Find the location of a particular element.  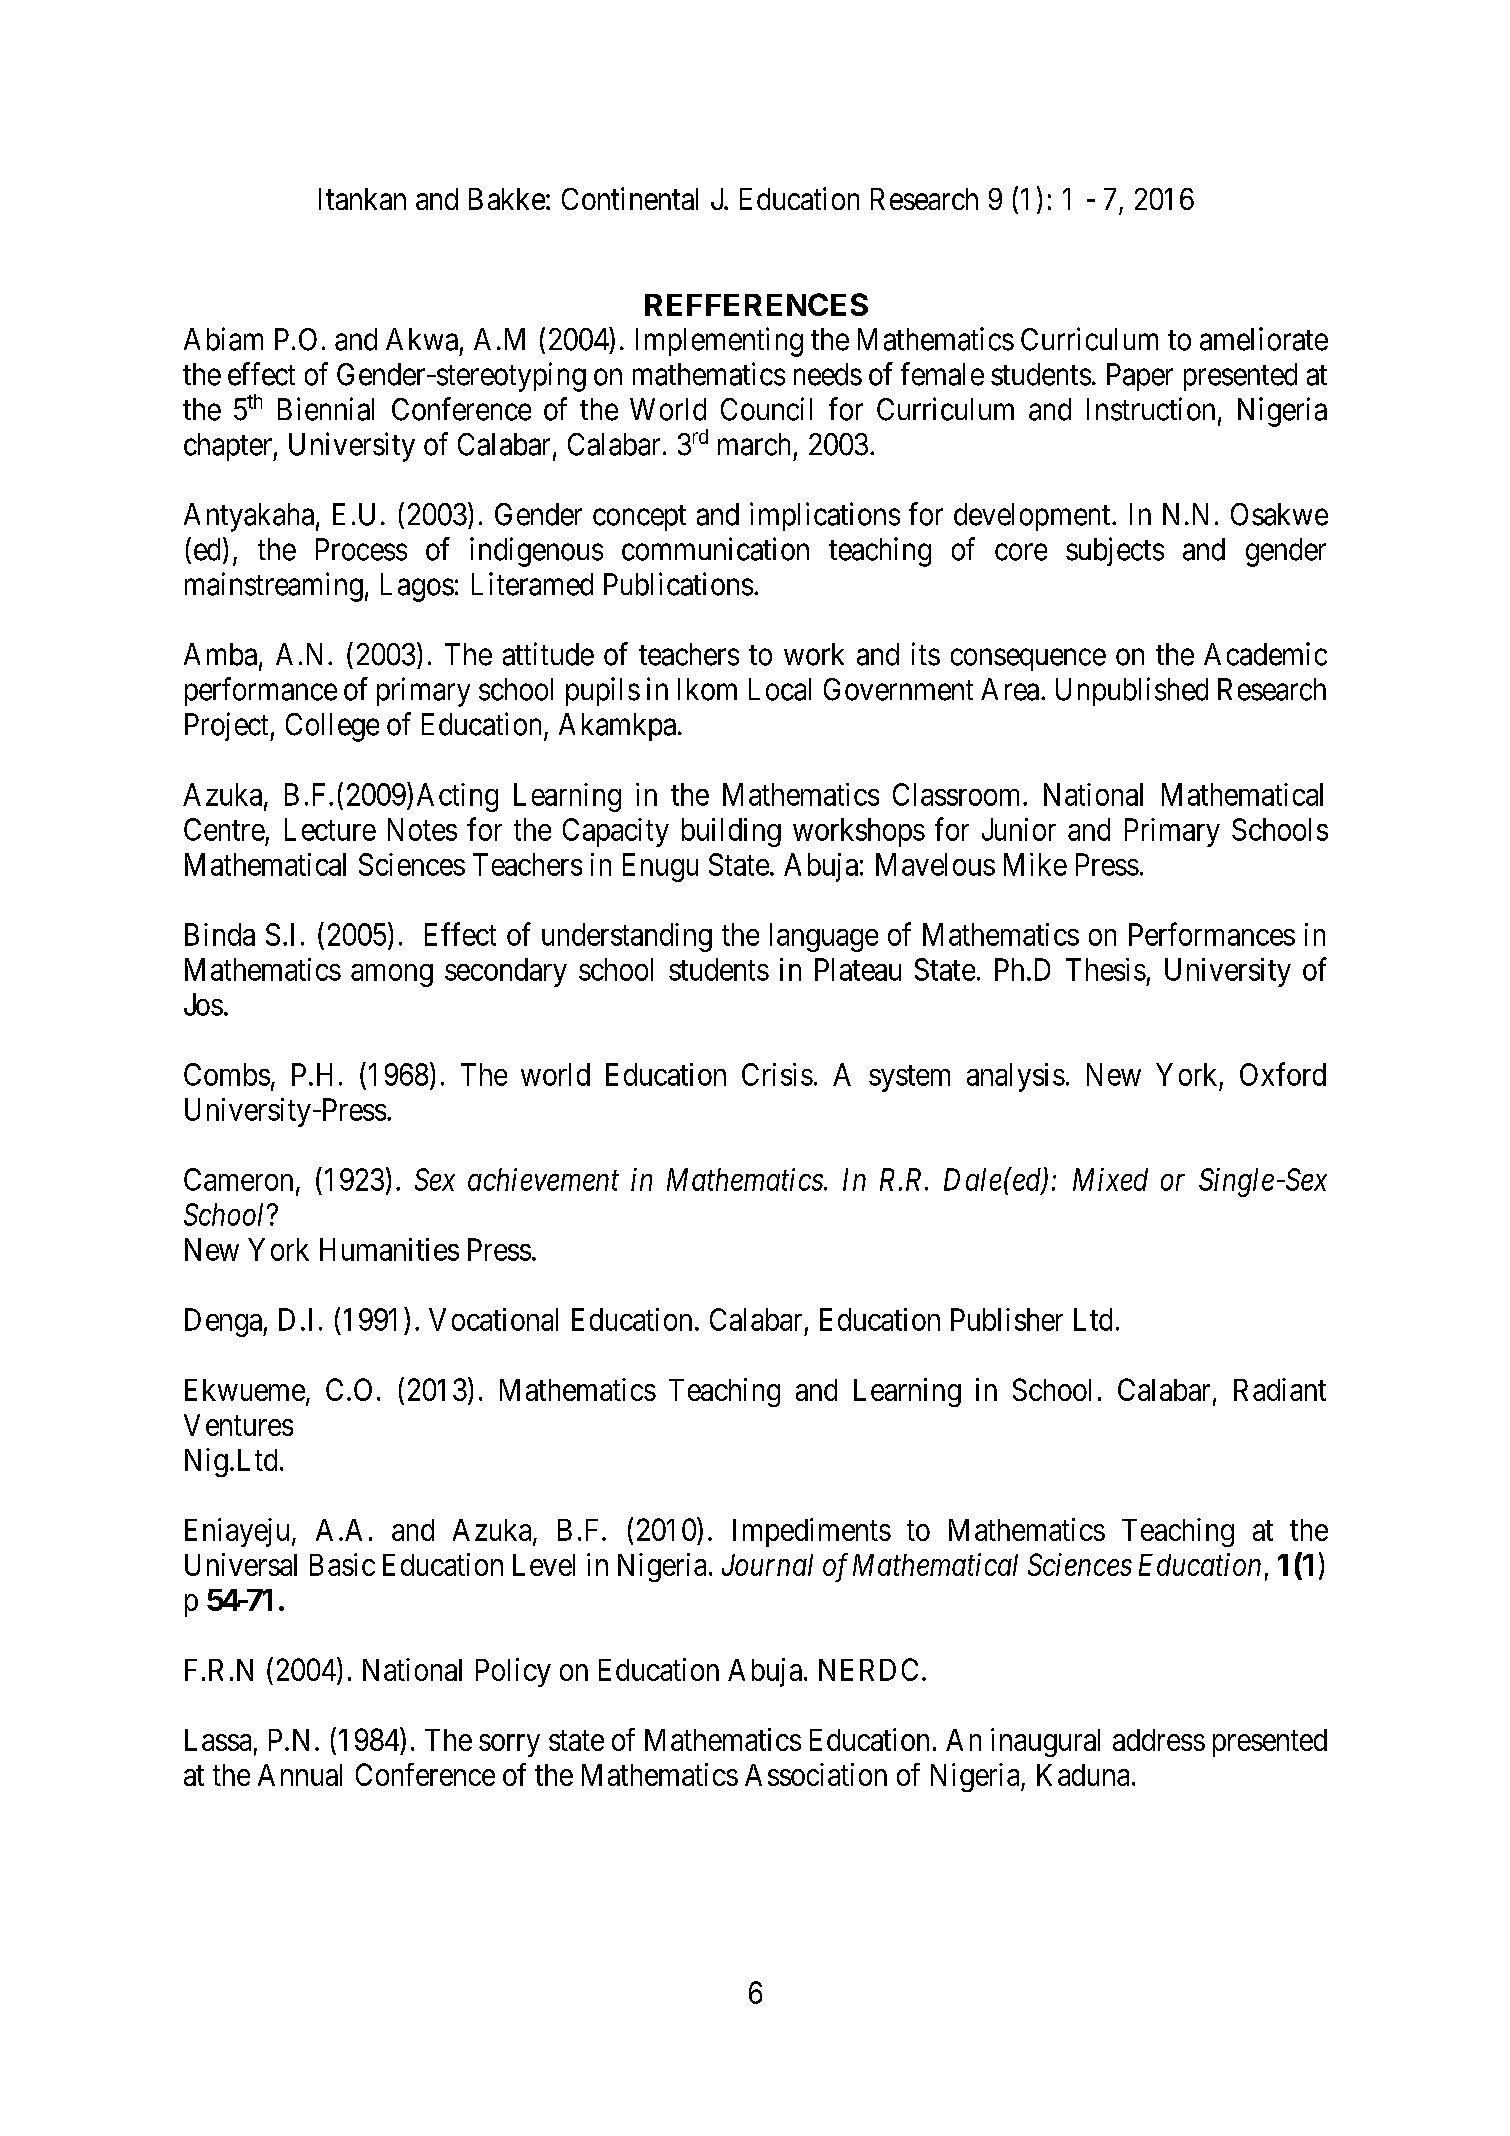

Annual is located at coordinates (300, 1775).
